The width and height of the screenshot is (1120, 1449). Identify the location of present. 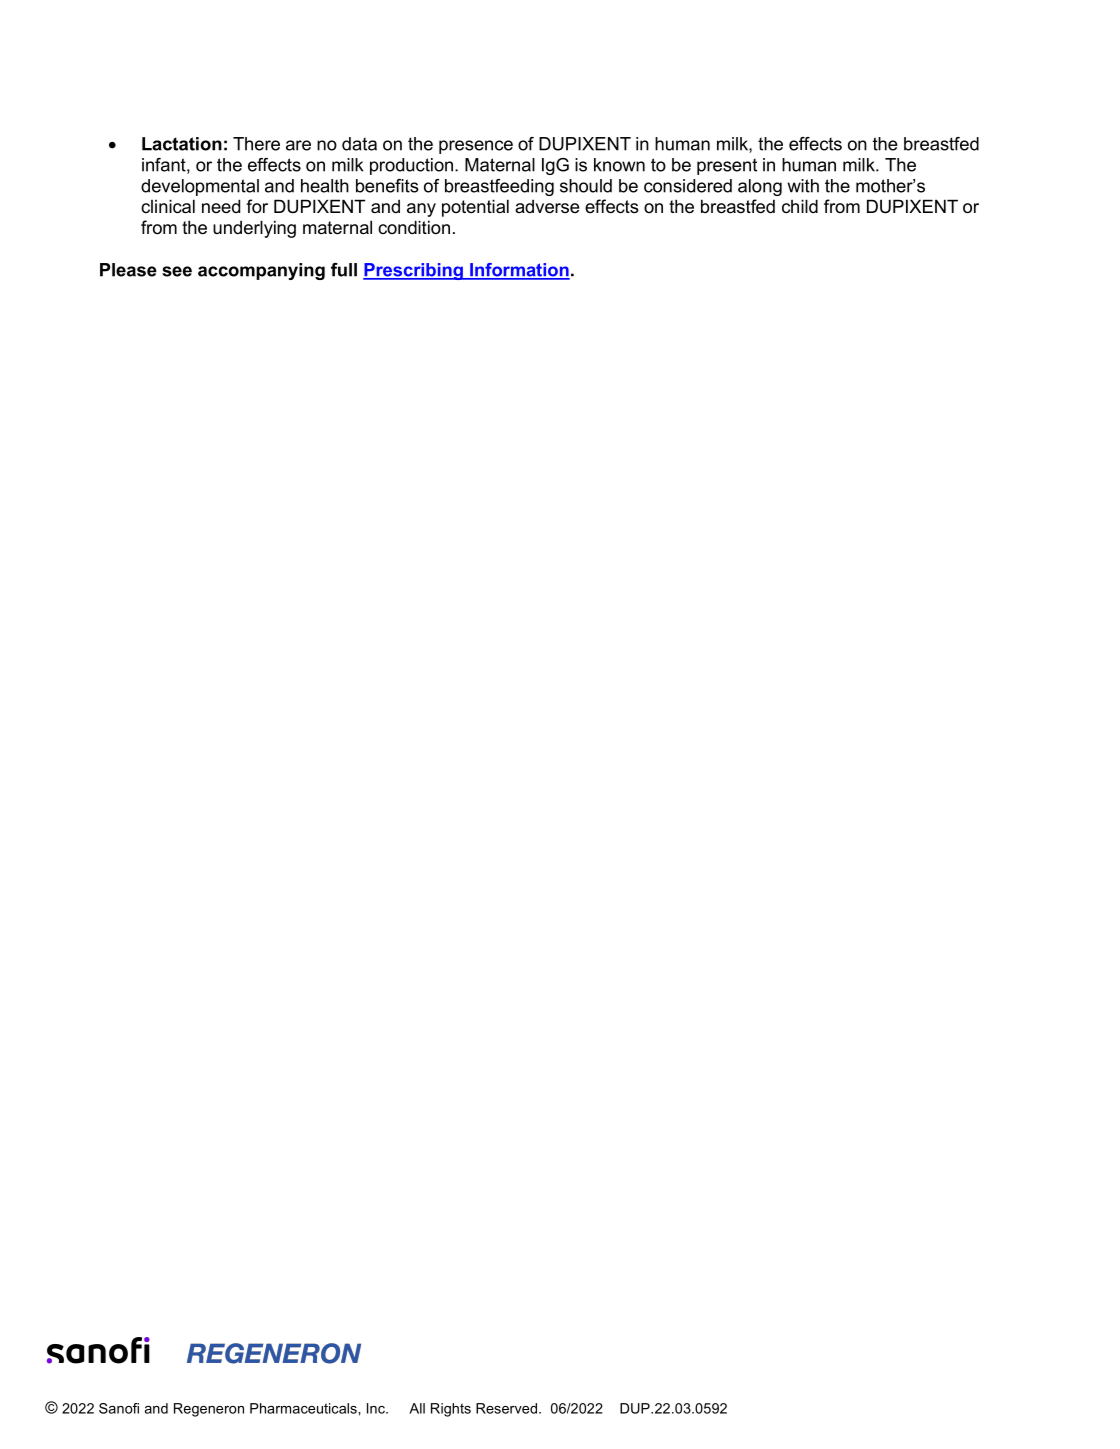
(727, 166).
